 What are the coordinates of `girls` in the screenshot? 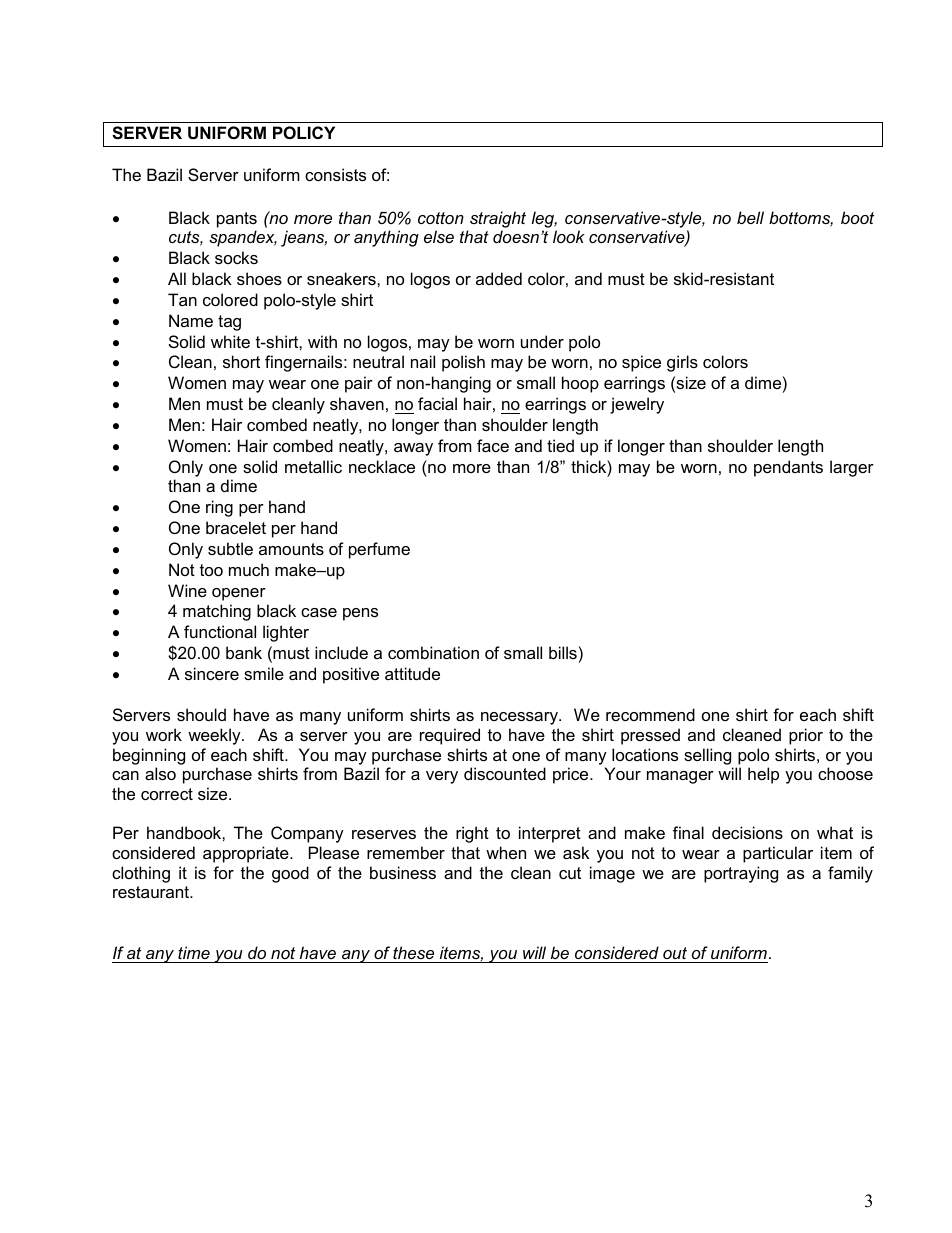 It's located at (682, 363).
